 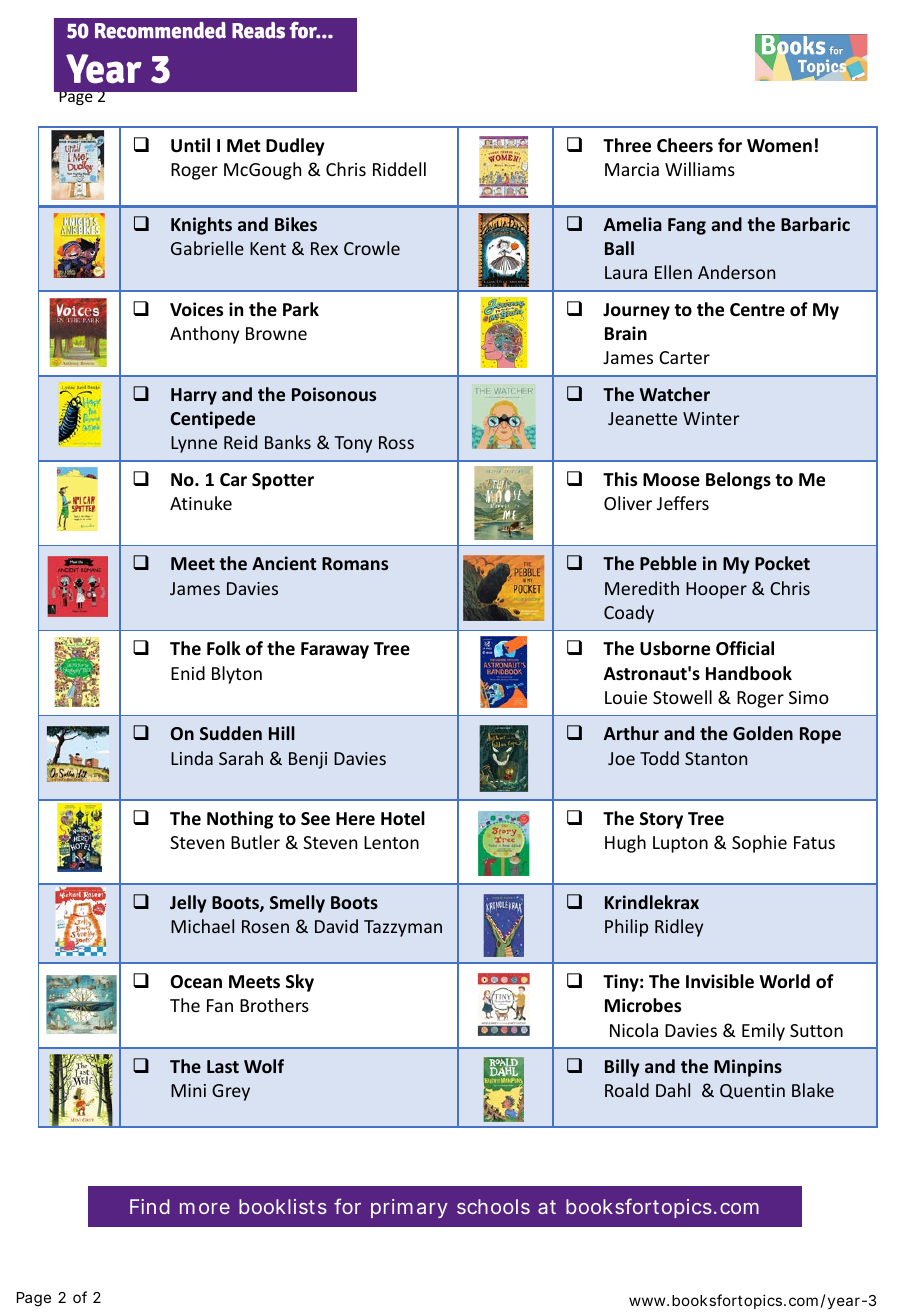 What do you see at coordinates (493, 1206) in the page?
I see `schools` at bounding box center [493, 1206].
